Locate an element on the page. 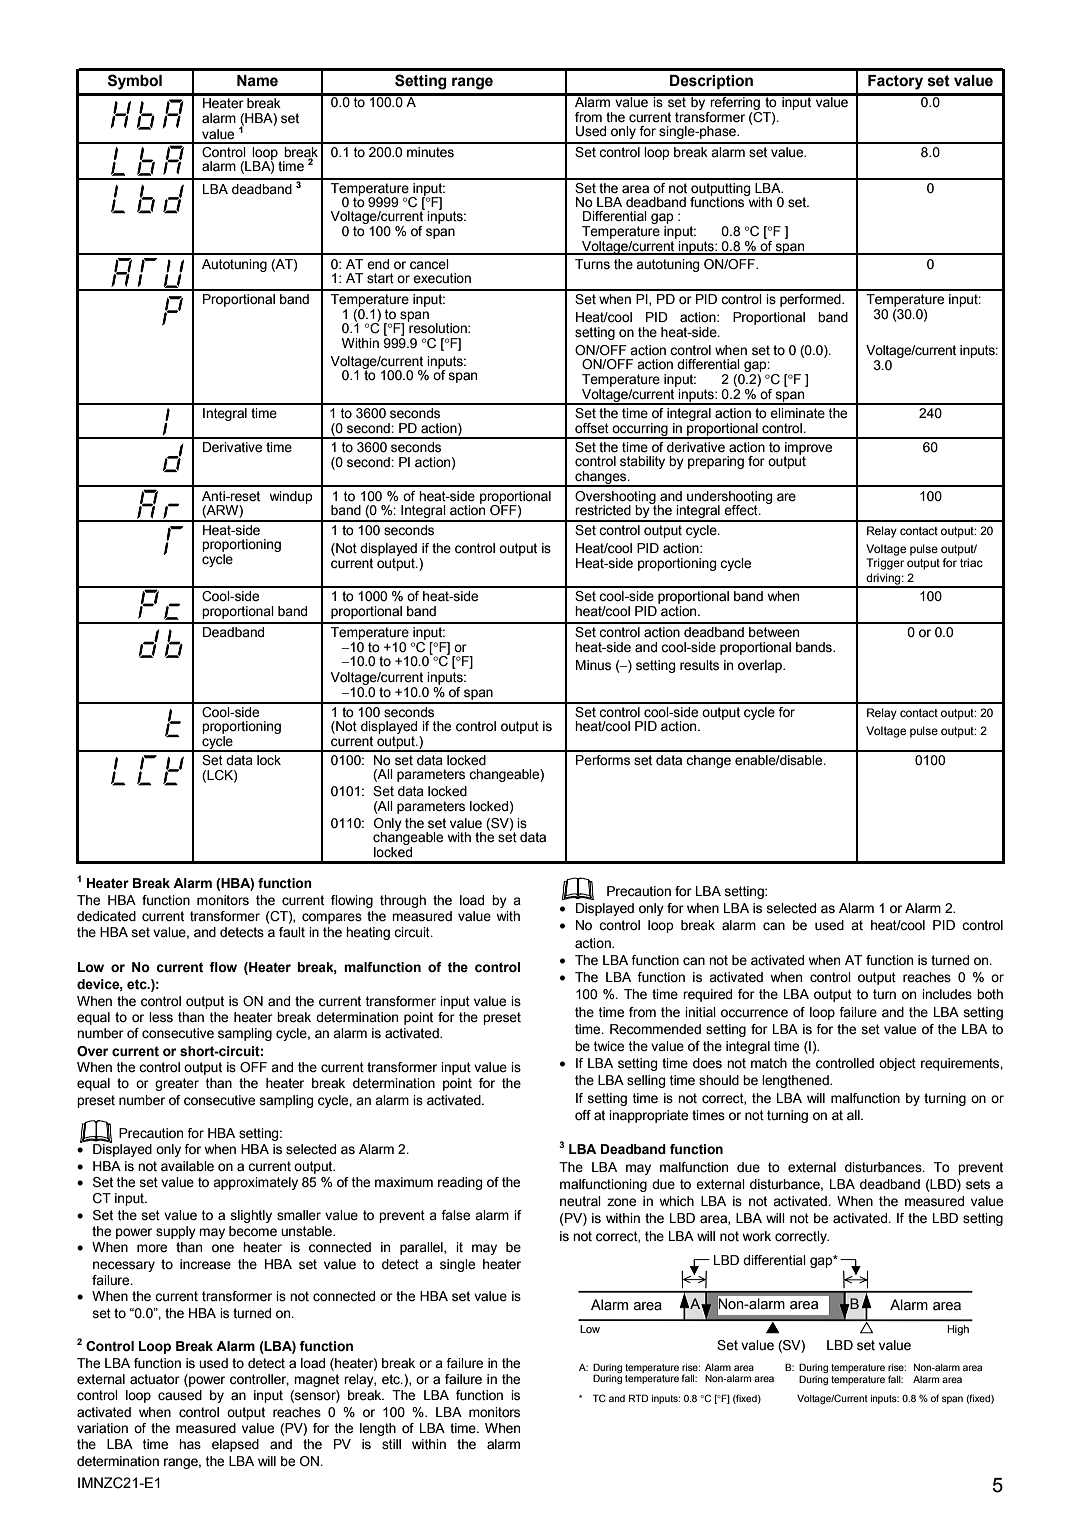 The height and width of the document is (1528, 1080). restricted is located at coordinates (603, 510).
